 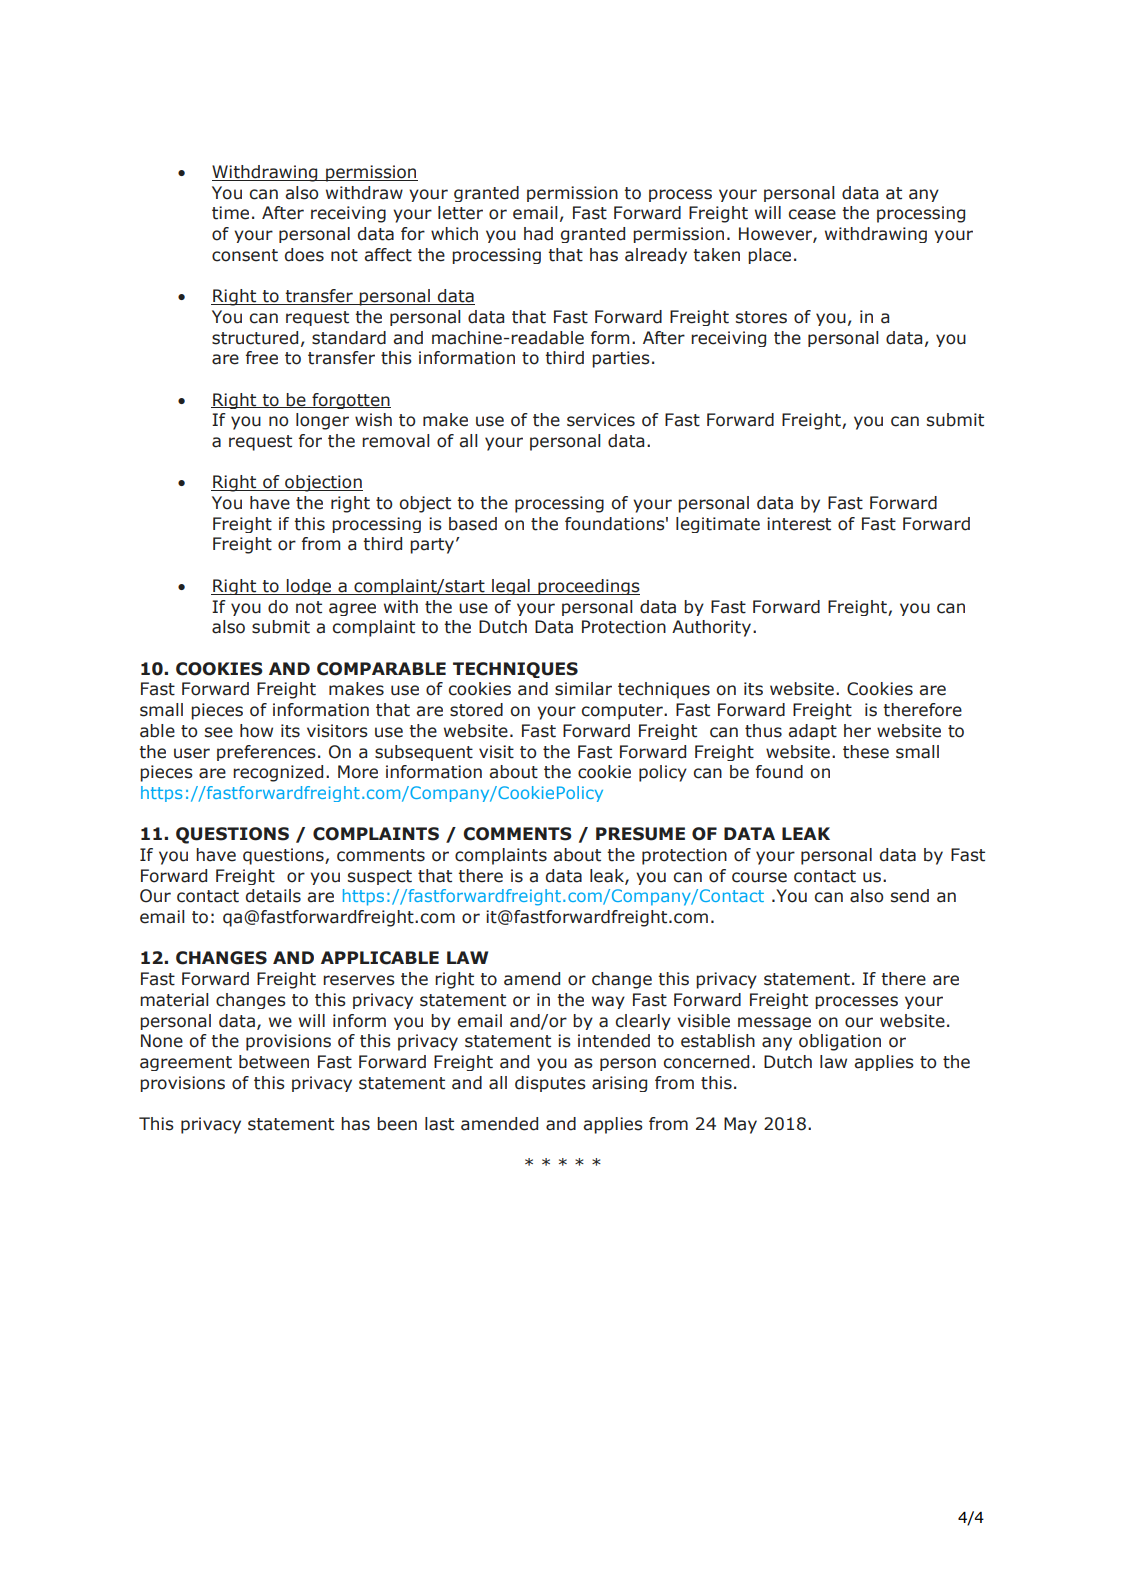 I want to click on similar, so click(x=583, y=689).
